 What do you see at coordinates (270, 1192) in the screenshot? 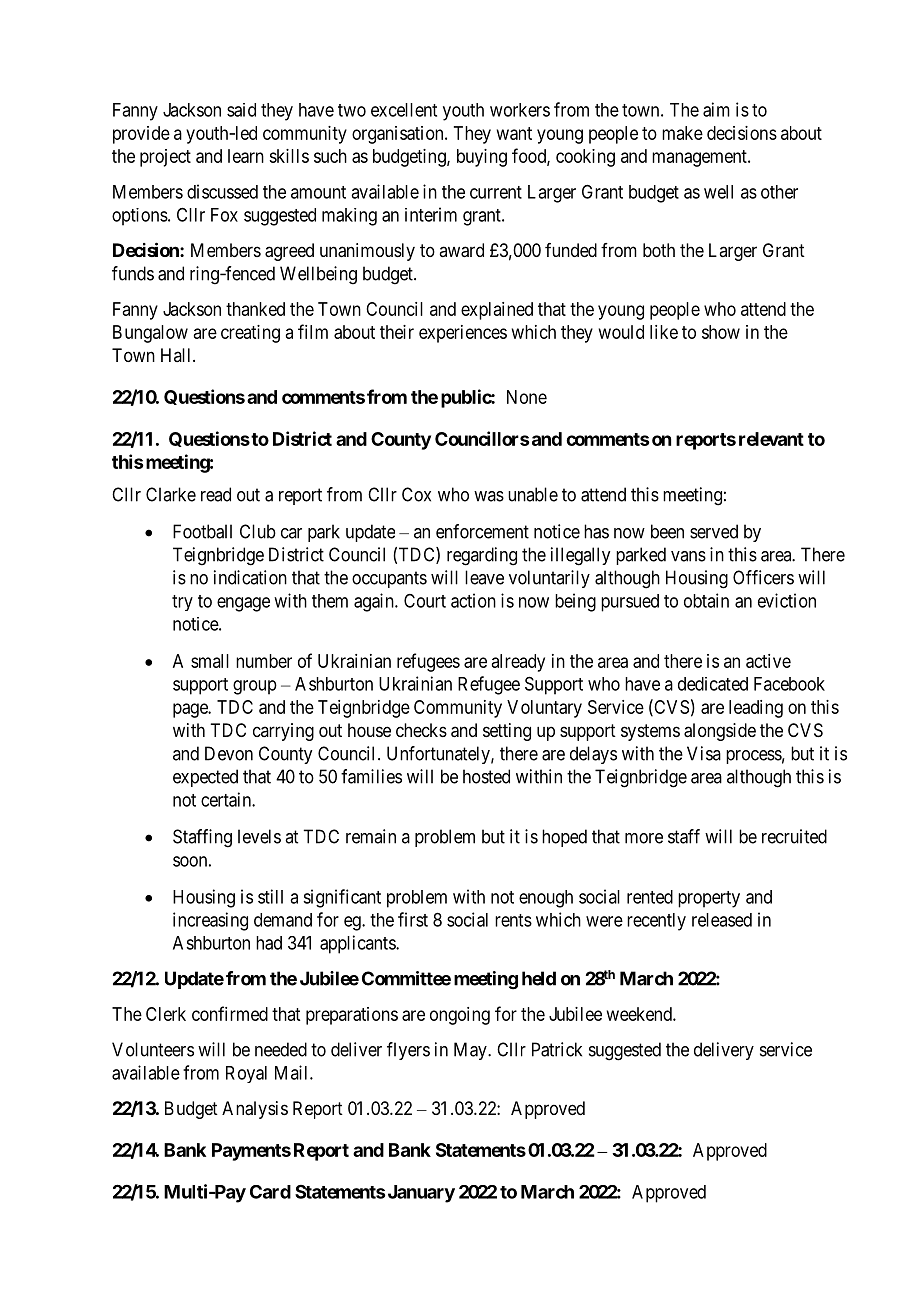
I see `Card` at bounding box center [270, 1192].
